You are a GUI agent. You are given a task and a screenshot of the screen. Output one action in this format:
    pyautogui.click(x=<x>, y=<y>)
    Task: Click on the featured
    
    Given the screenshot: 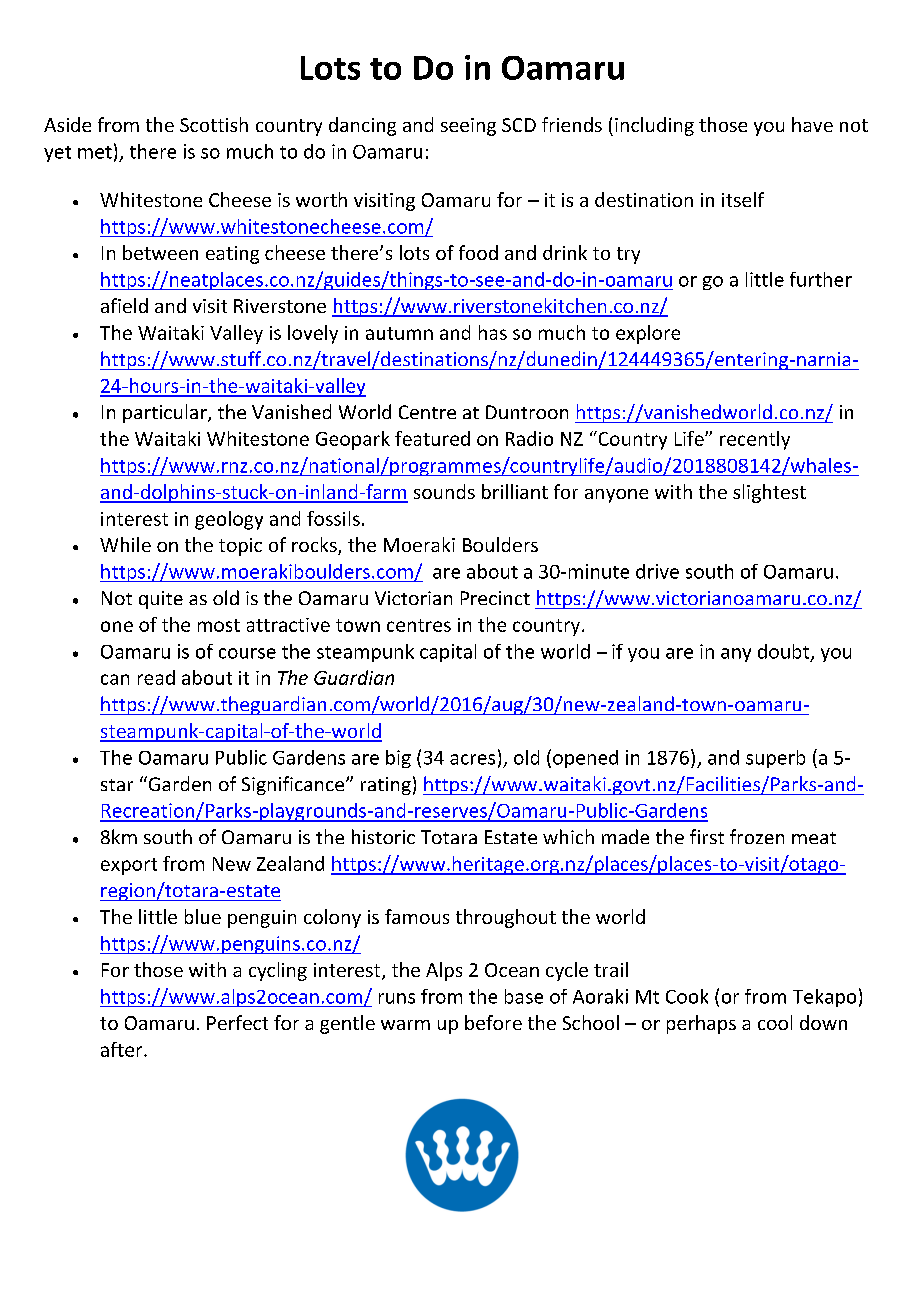 What is the action you would take?
    pyautogui.click(x=432, y=438)
